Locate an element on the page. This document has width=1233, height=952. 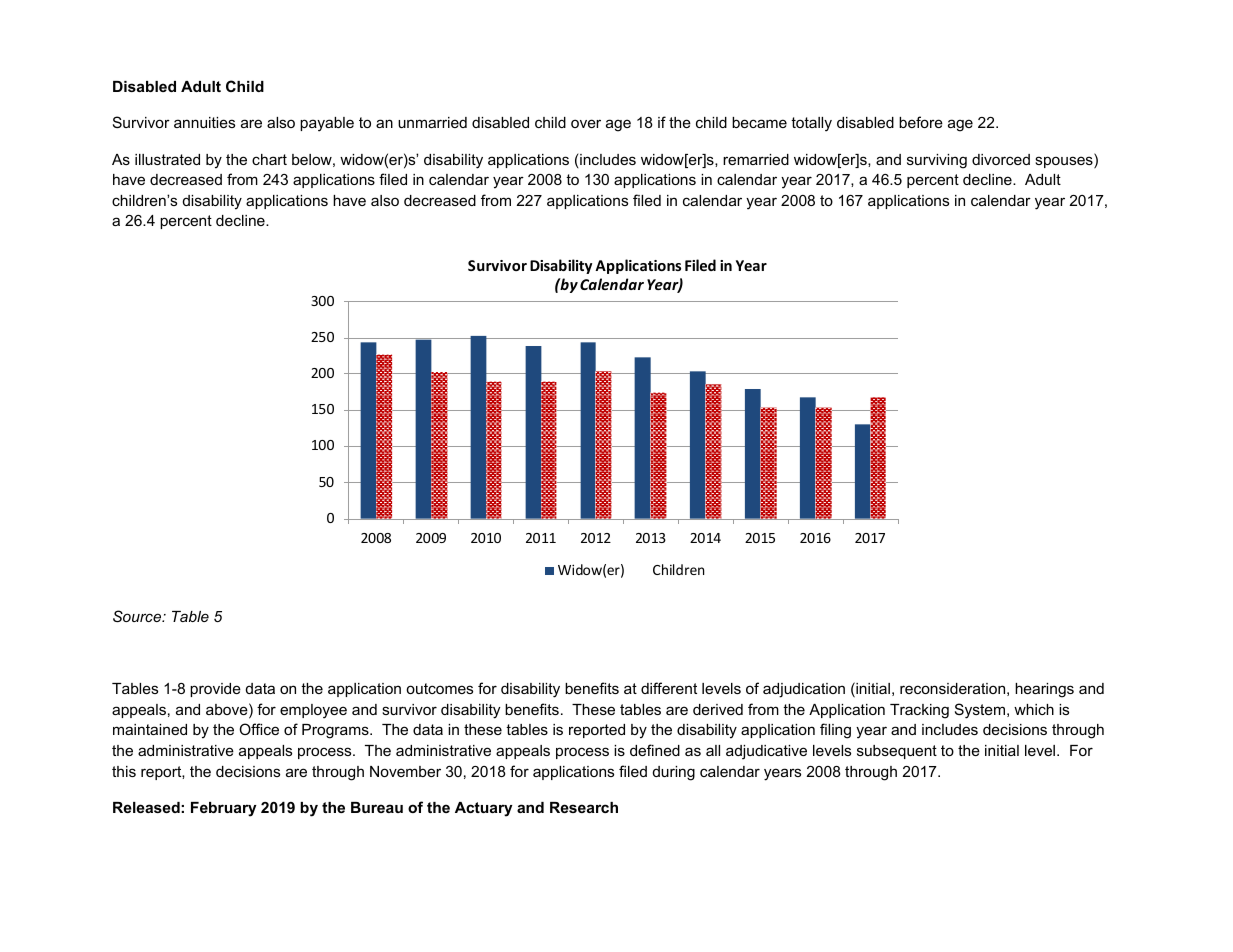
February is located at coordinates (224, 809).
